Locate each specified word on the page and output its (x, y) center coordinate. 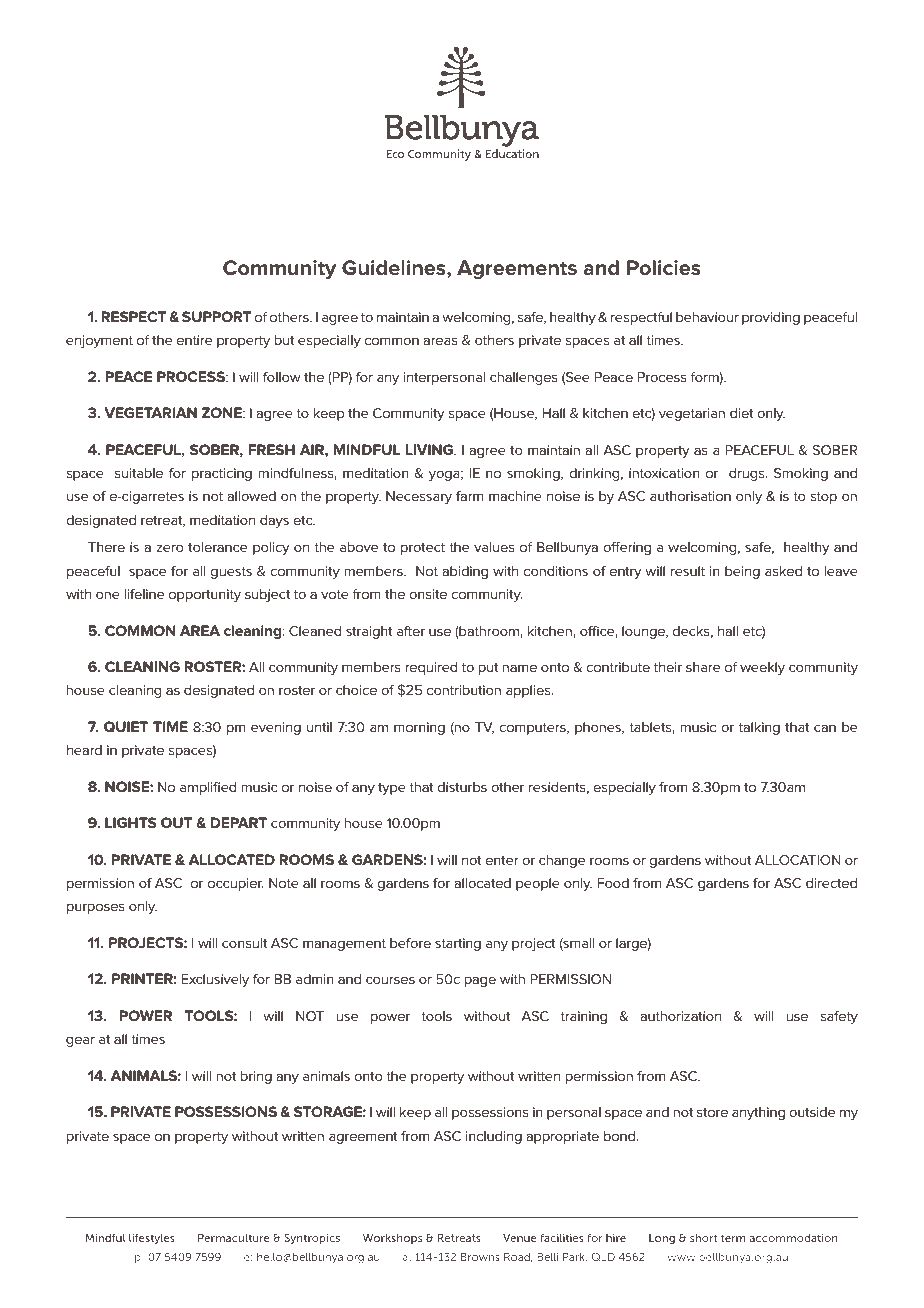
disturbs (462, 787)
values (494, 547)
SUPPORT (216, 316)
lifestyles (152, 1239)
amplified (208, 788)
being (742, 572)
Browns (480, 1257)
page (480, 981)
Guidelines (395, 268)
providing (771, 318)
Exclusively (215, 980)
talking (759, 728)
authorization (680, 1016)
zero (169, 548)
